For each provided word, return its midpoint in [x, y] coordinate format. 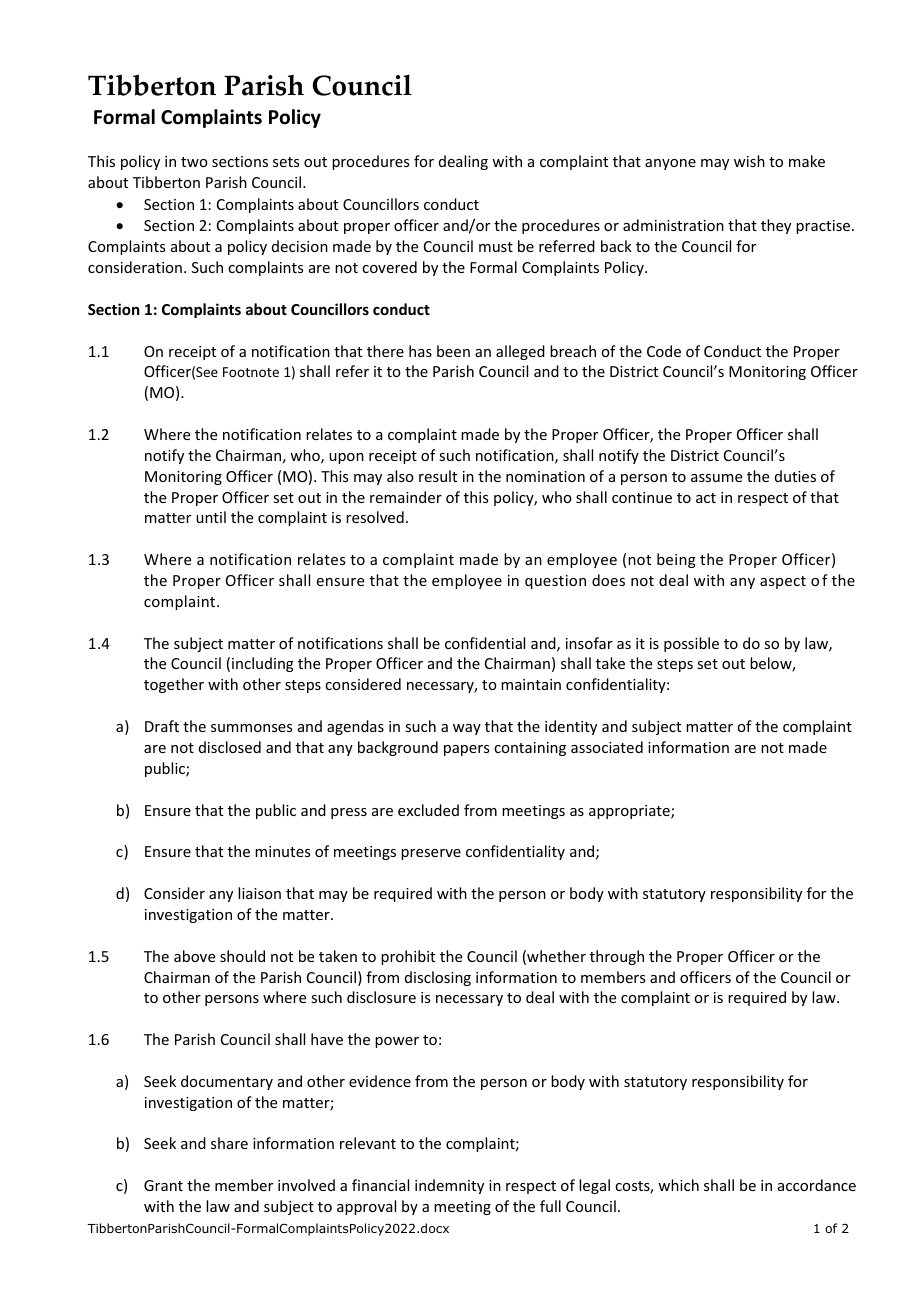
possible [691, 644]
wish [749, 161]
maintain [531, 684]
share [229, 1143]
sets [286, 162]
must [496, 247]
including [263, 664]
